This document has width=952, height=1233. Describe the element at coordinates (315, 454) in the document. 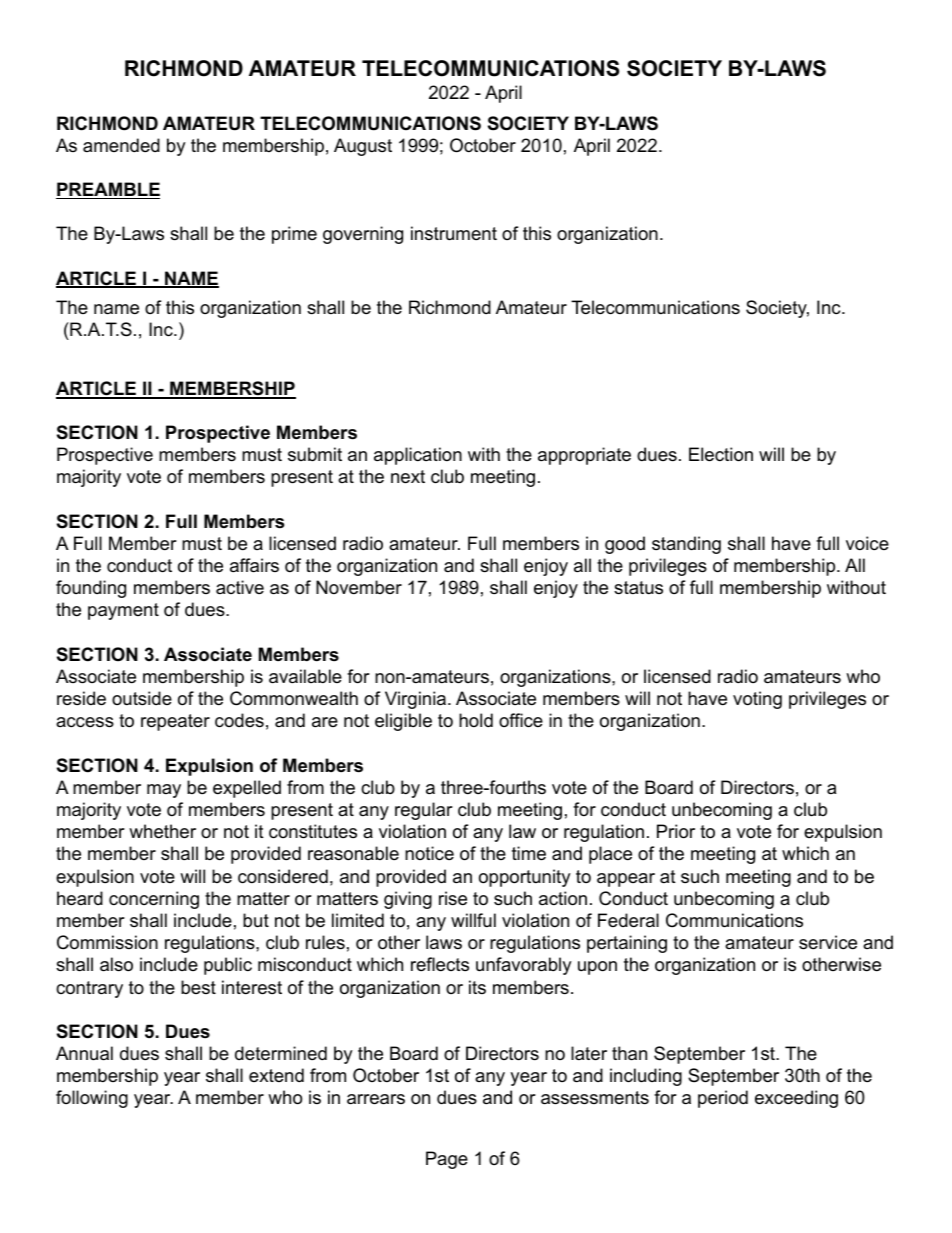

I see `submit` at that location.
